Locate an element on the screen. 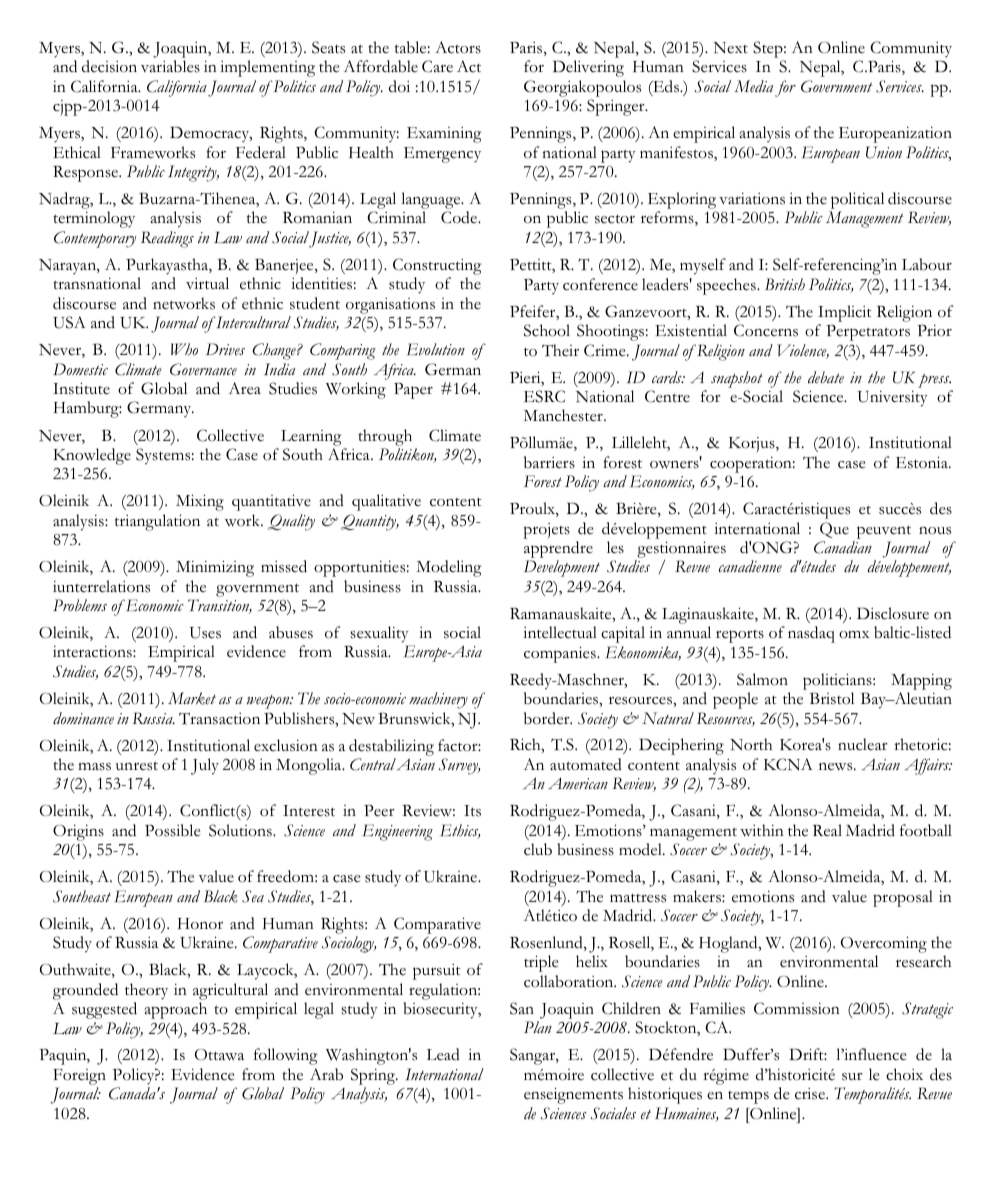 The width and height of the screenshot is (991, 1204). Implicit is located at coordinates (845, 313).
